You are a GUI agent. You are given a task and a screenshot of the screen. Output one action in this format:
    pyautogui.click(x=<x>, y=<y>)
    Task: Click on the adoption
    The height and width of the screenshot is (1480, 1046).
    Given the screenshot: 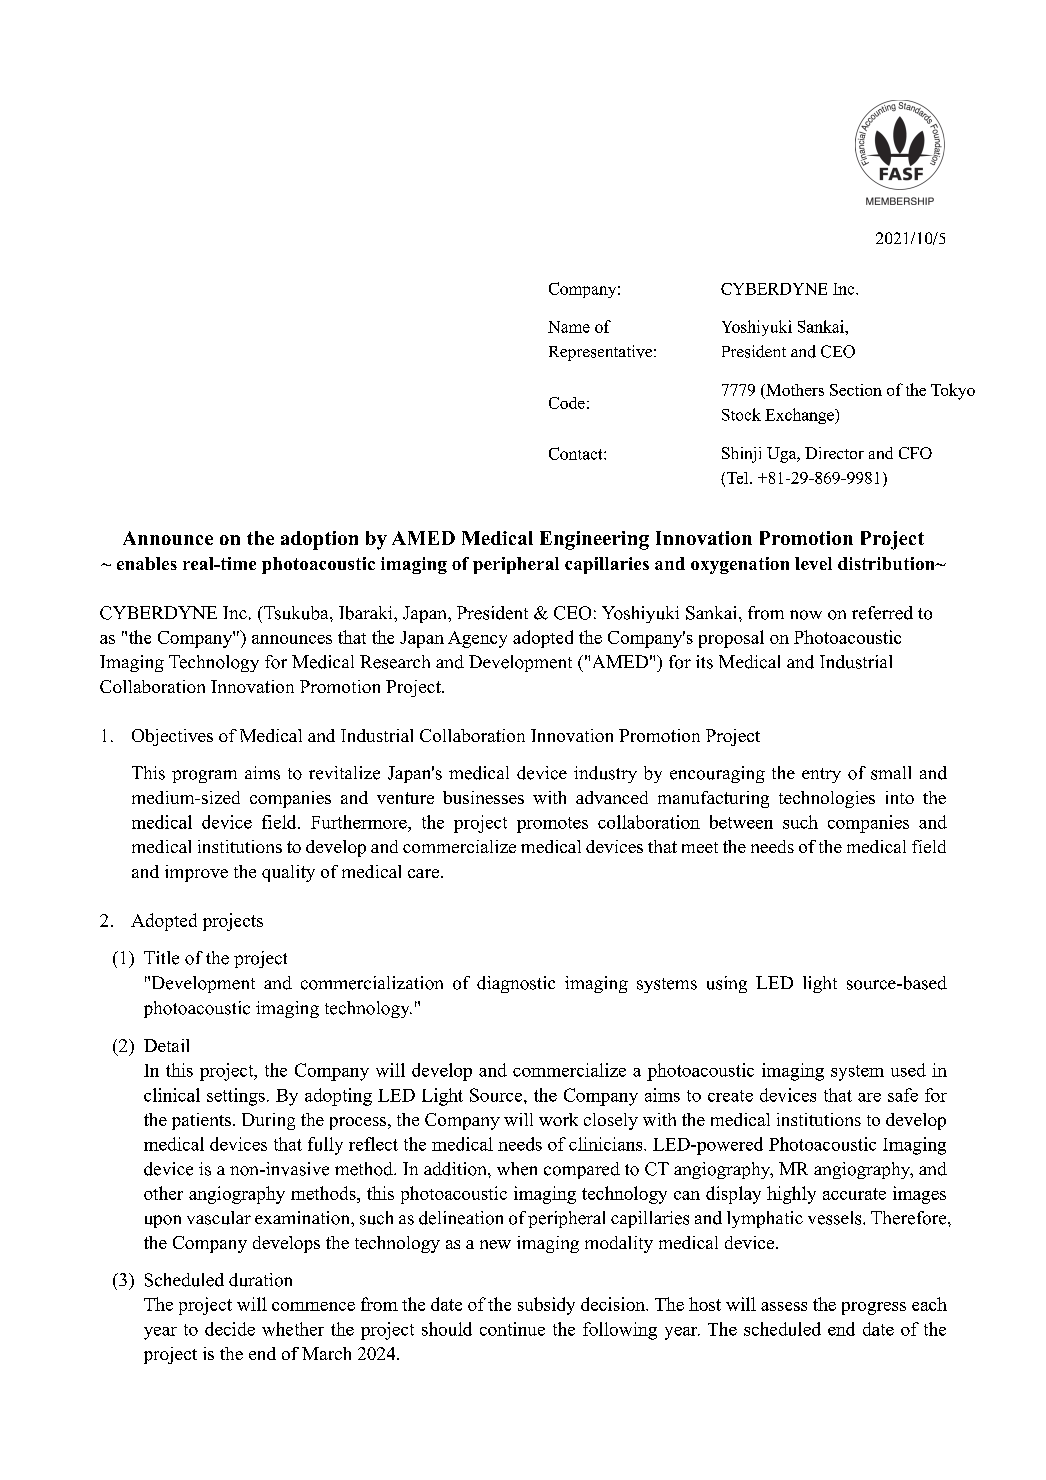 What is the action you would take?
    pyautogui.click(x=319, y=540)
